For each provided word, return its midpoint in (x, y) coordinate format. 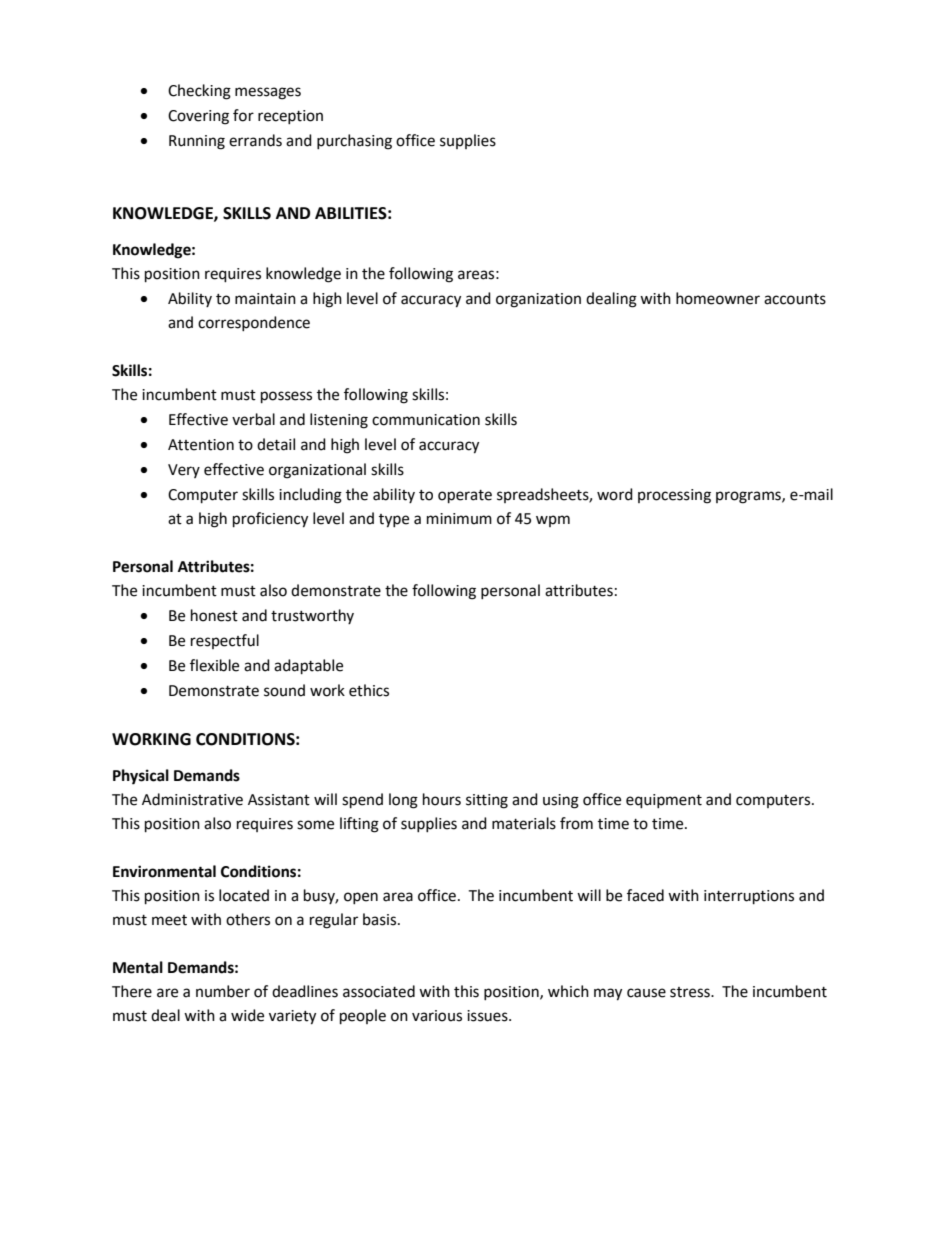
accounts (795, 299)
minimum (459, 519)
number (223, 991)
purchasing (354, 142)
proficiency (270, 520)
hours (442, 799)
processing (674, 496)
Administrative (192, 799)
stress (691, 992)
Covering (198, 117)
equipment (664, 801)
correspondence (254, 323)
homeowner (718, 298)
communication (426, 420)
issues (488, 1016)
